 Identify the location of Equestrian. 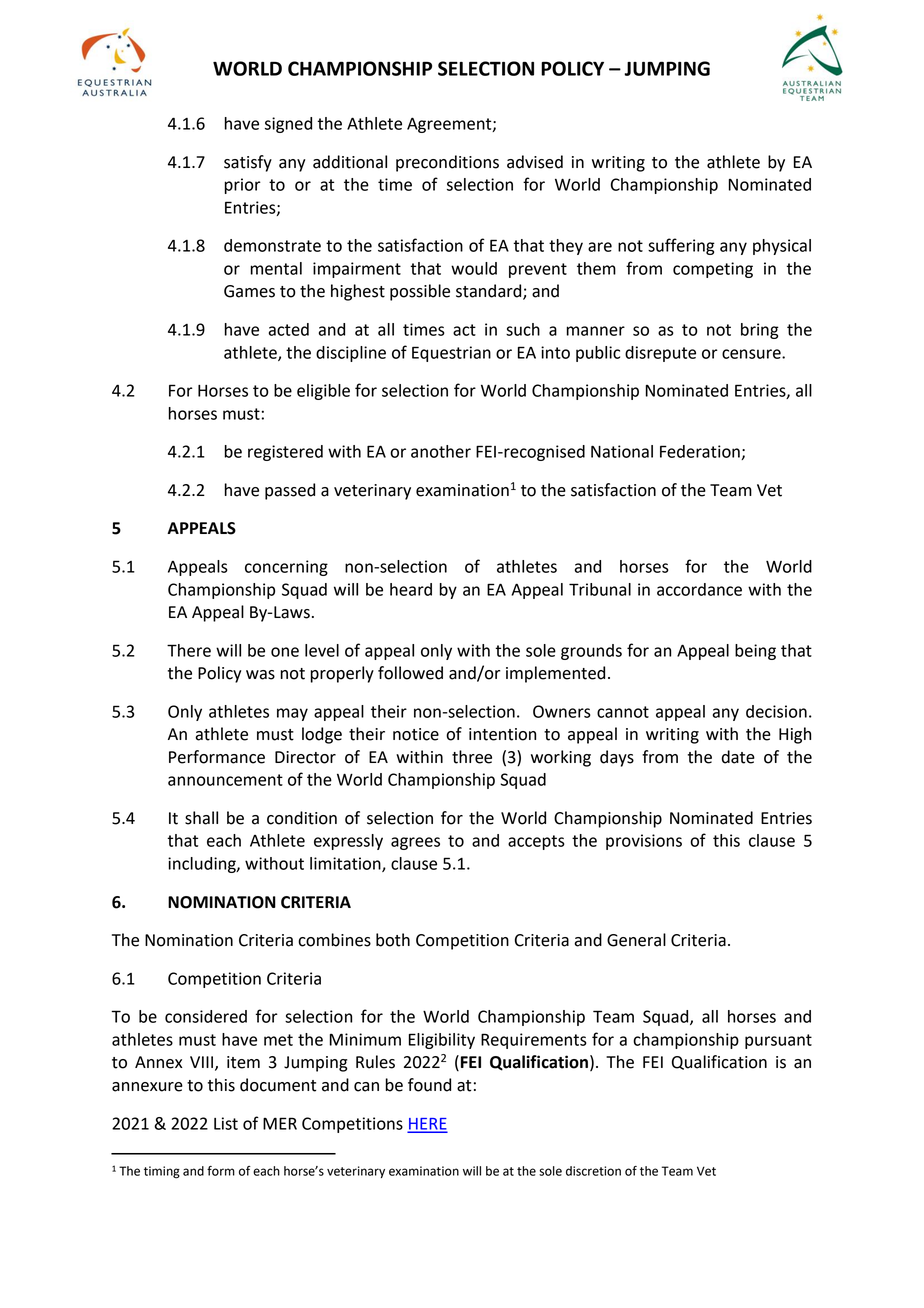
(451, 354).
